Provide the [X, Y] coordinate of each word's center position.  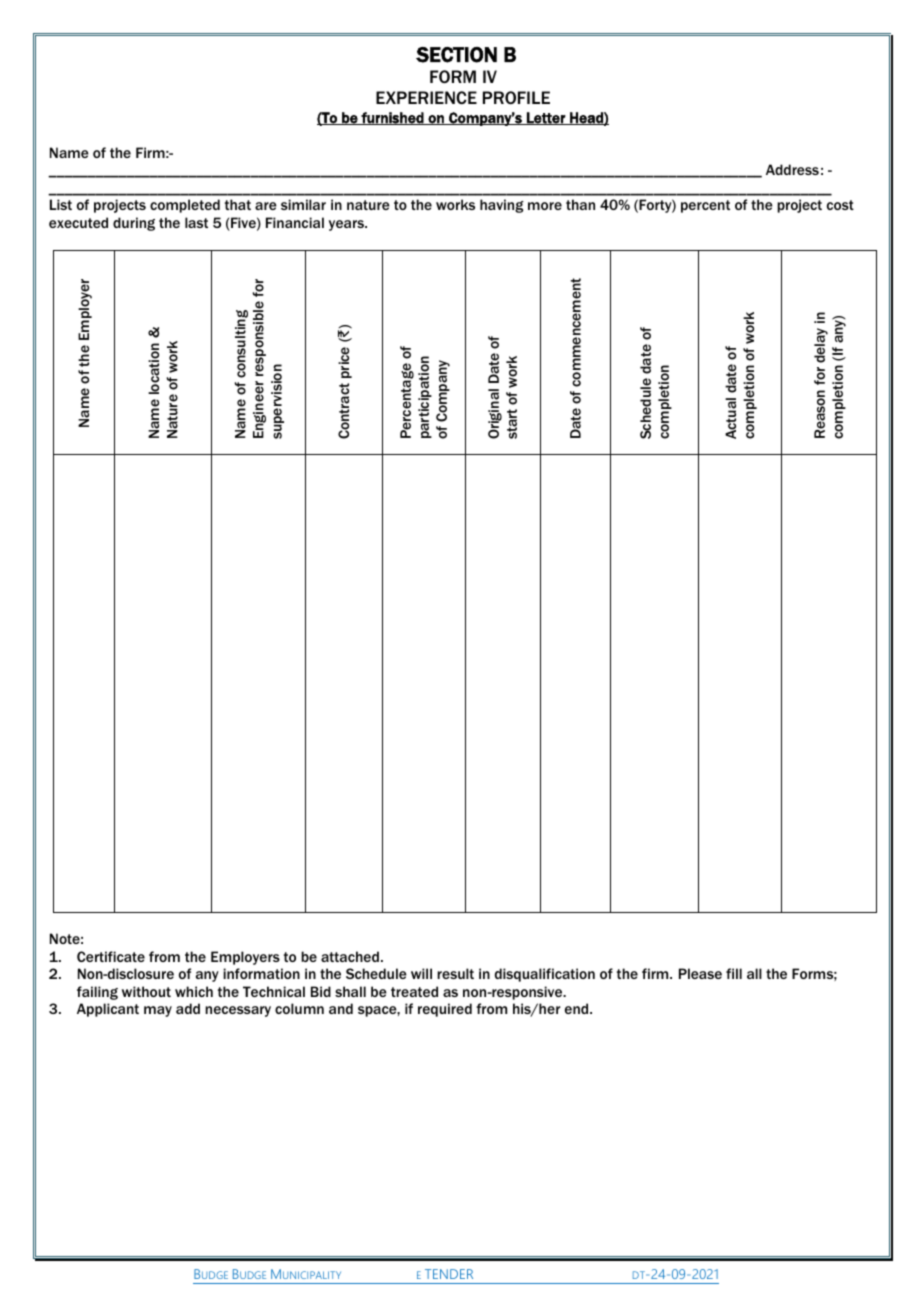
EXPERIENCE [426, 97]
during [134, 224]
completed [185, 206]
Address [792, 169]
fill [734, 973]
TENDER [449, 1274]
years [347, 225]
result [455, 973]
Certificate [111, 956]
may [158, 1011]
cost [840, 205]
